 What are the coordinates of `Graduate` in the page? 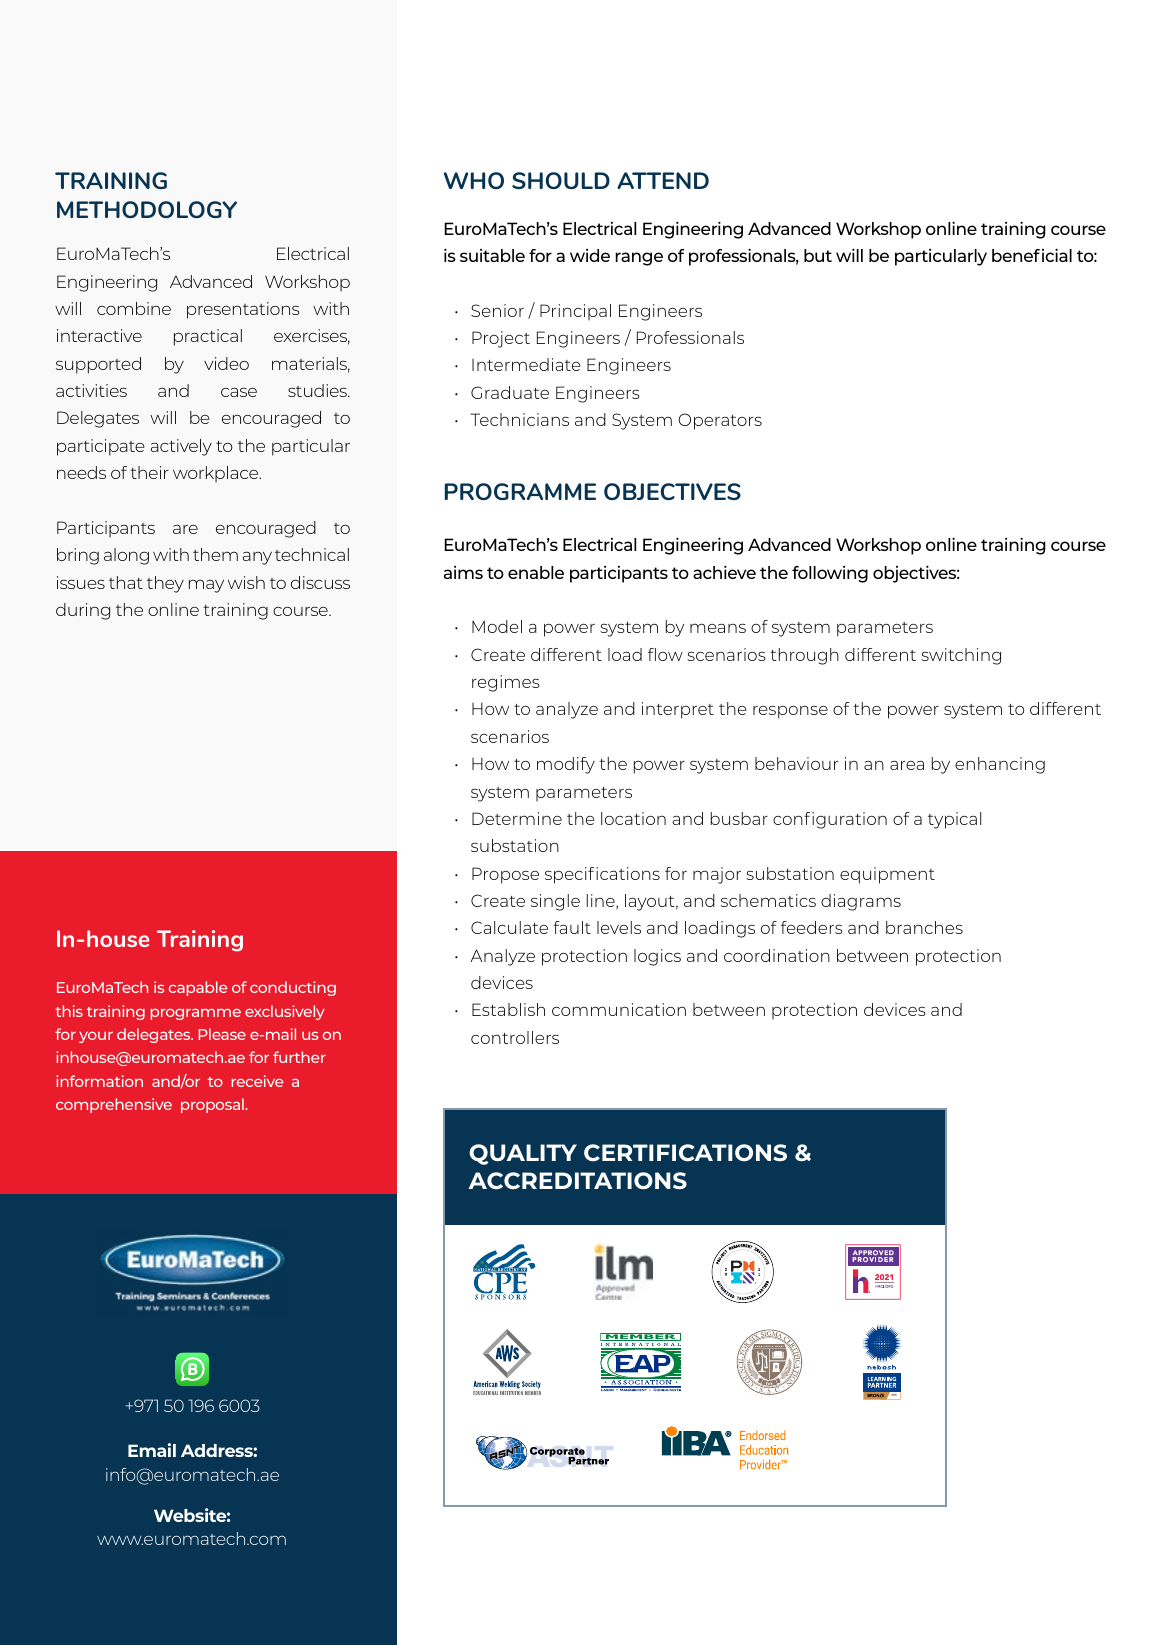 It's located at (510, 392).
